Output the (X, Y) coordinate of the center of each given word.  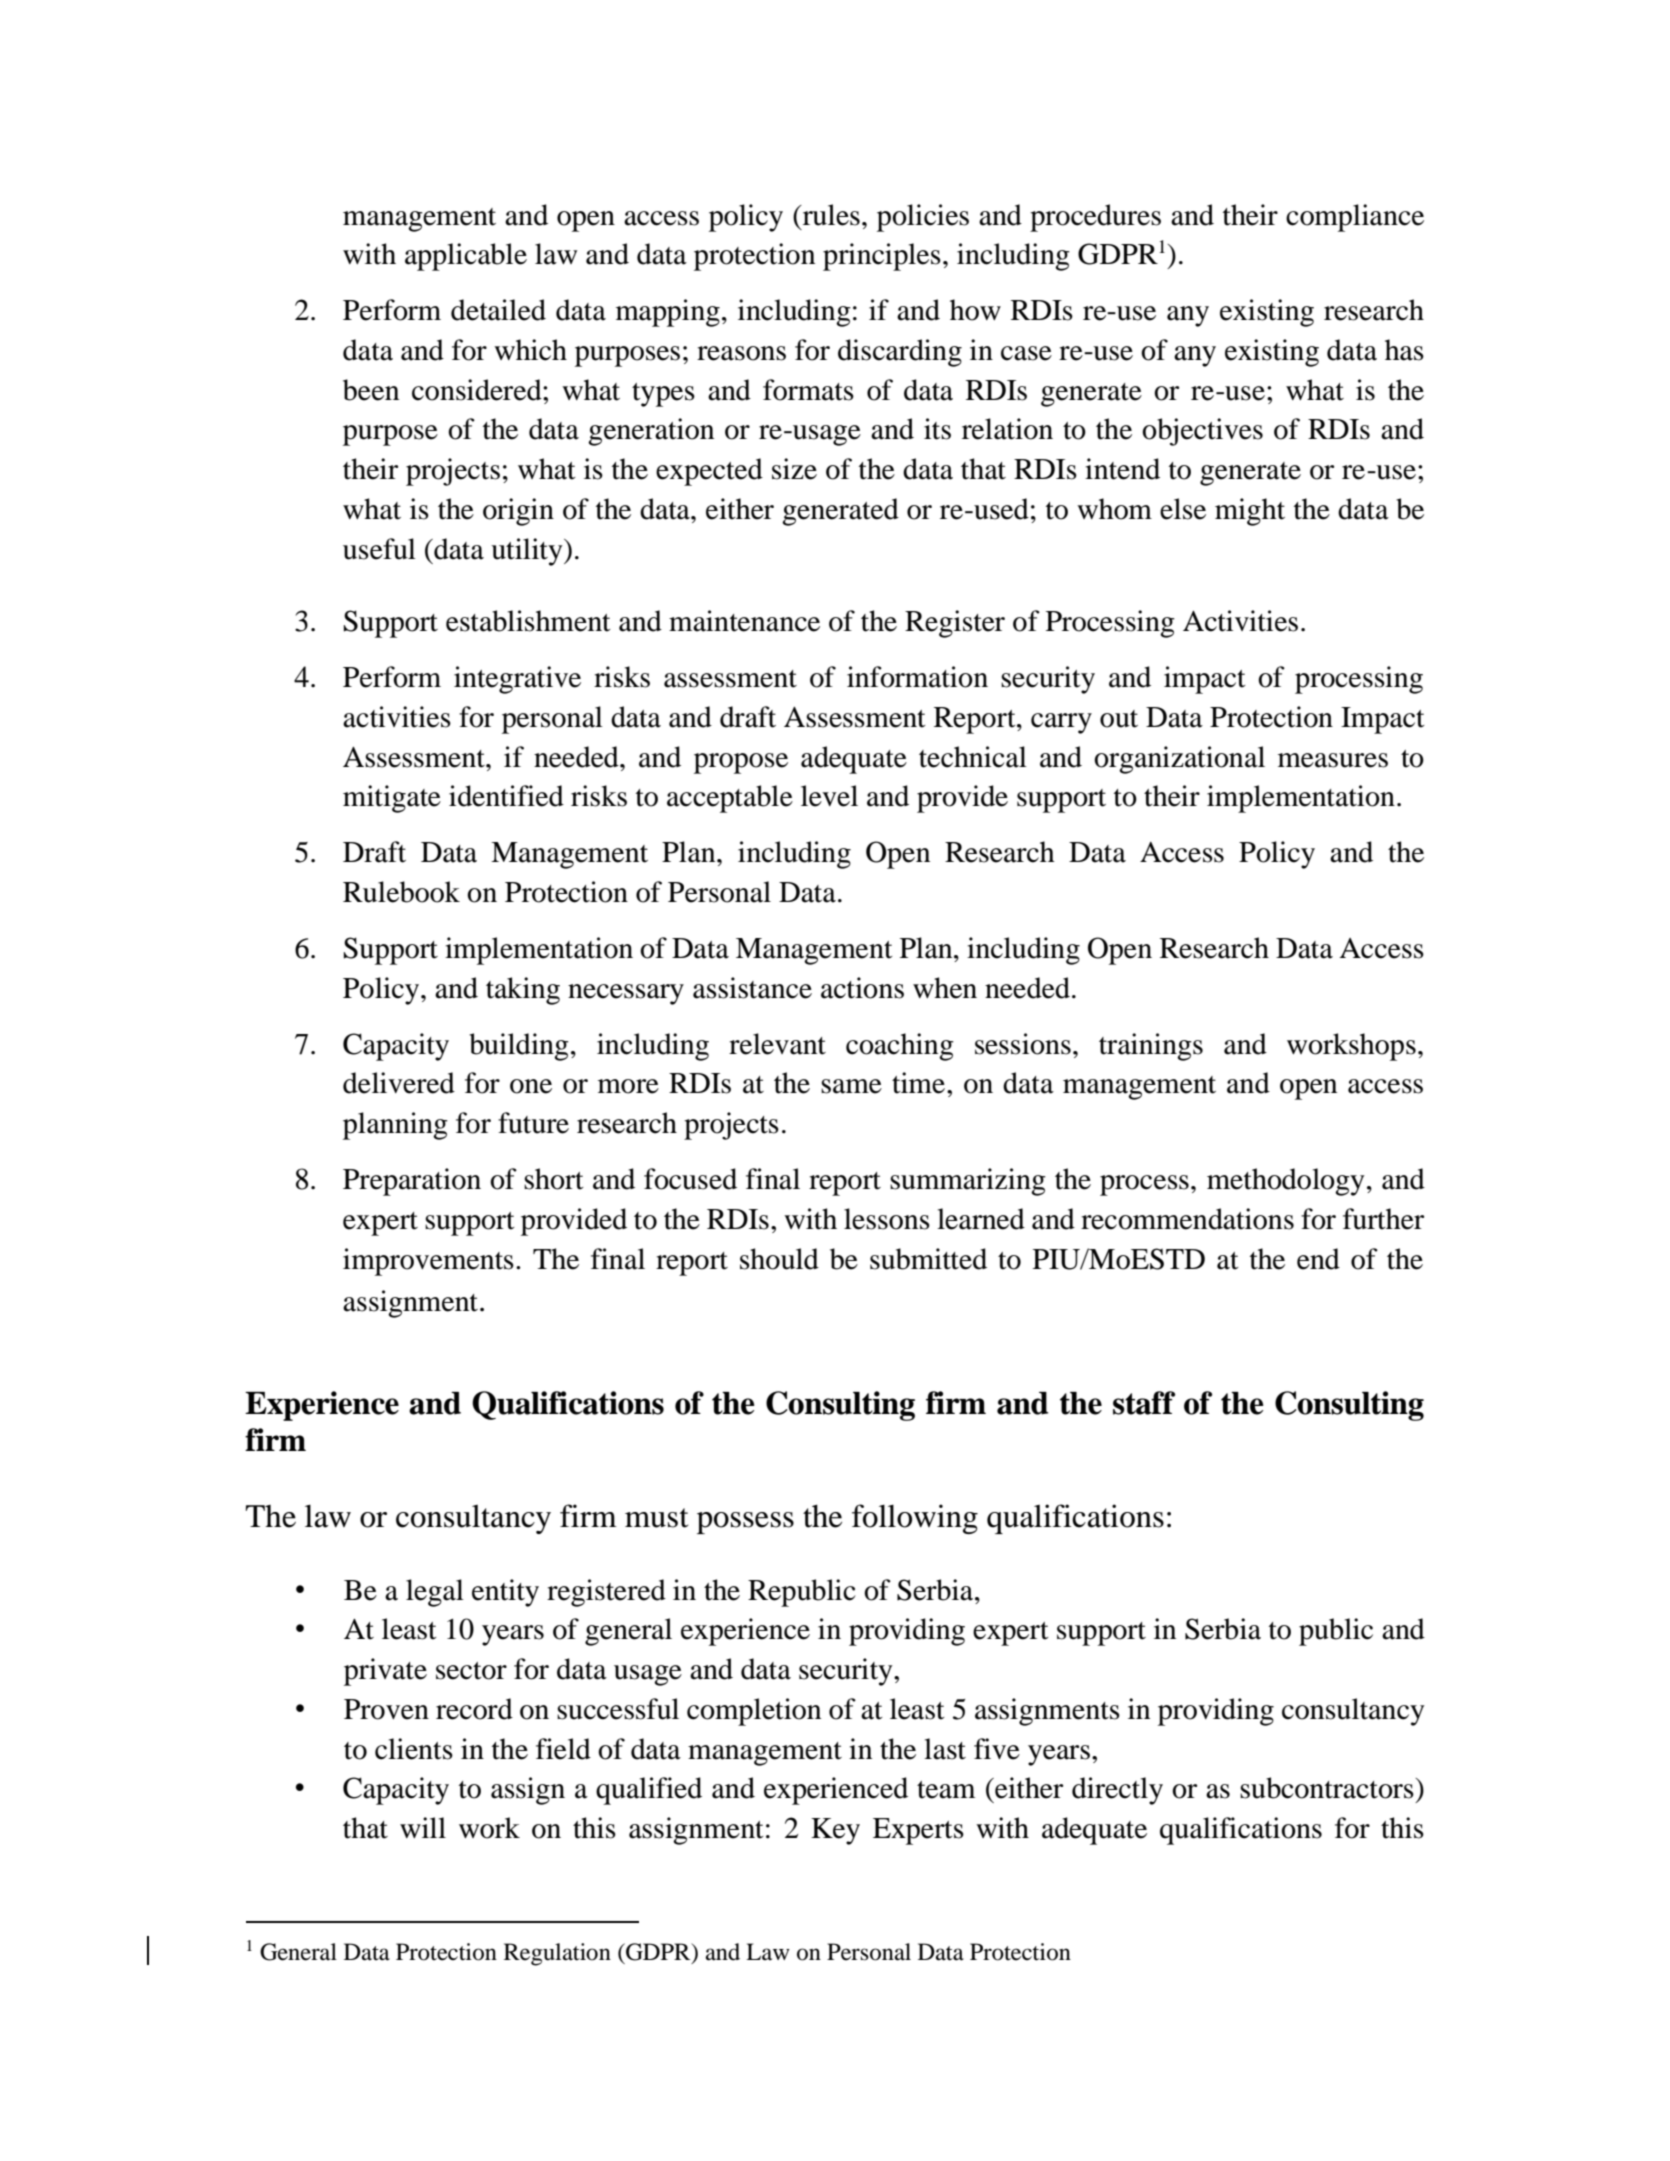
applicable (466, 257)
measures (1333, 760)
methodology (1286, 1182)
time (918, 1083)
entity (505, 1593)
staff (1144, 1403)
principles (882, 257)
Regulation (557, 1954)
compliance (1355, 218)
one (531, 1086)
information (917, 677)
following (915, 1519)
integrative (517, 680)
